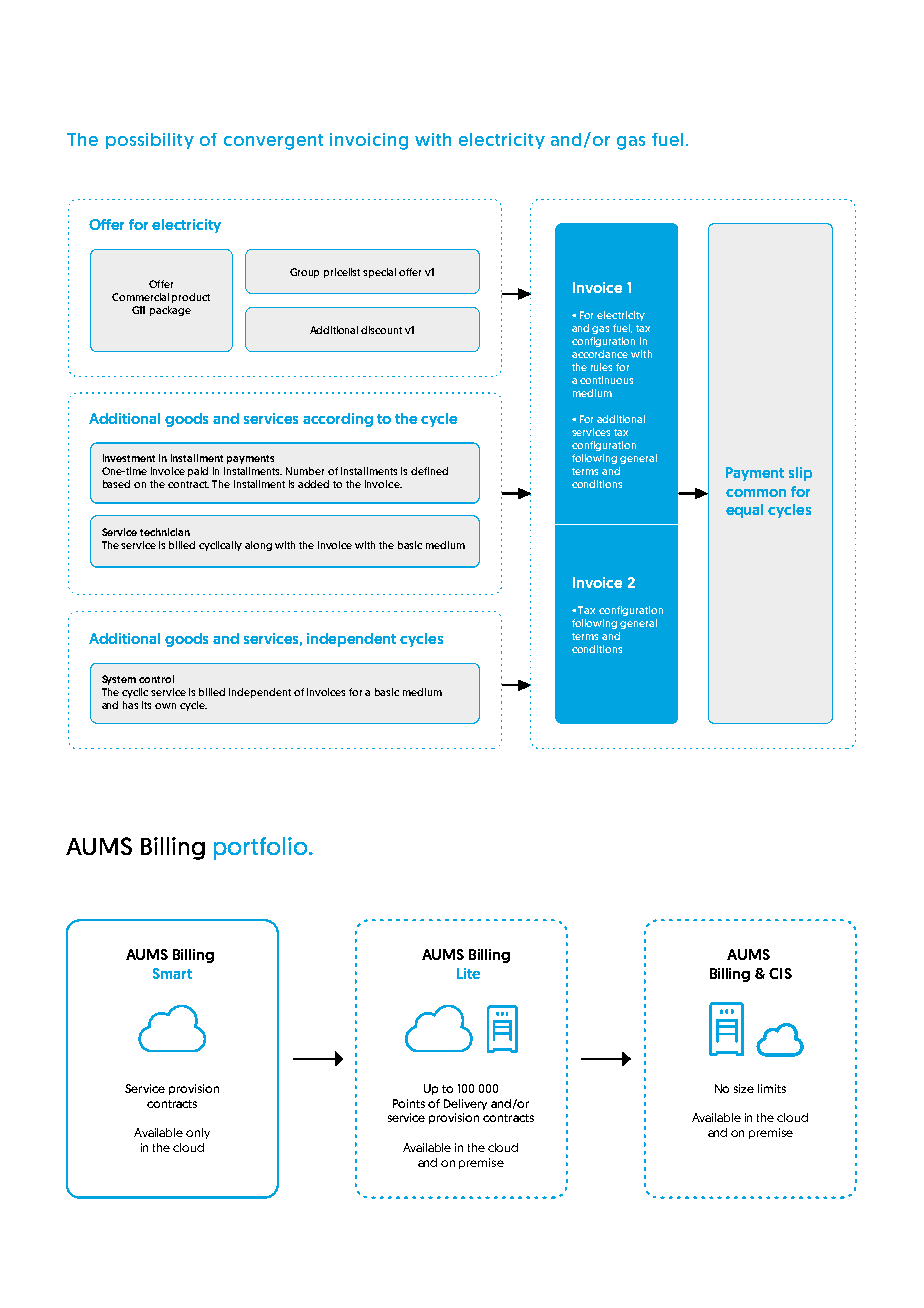  Describe the element at coordinates (429, 471) in the screenshot. I see `defined` at that location.
